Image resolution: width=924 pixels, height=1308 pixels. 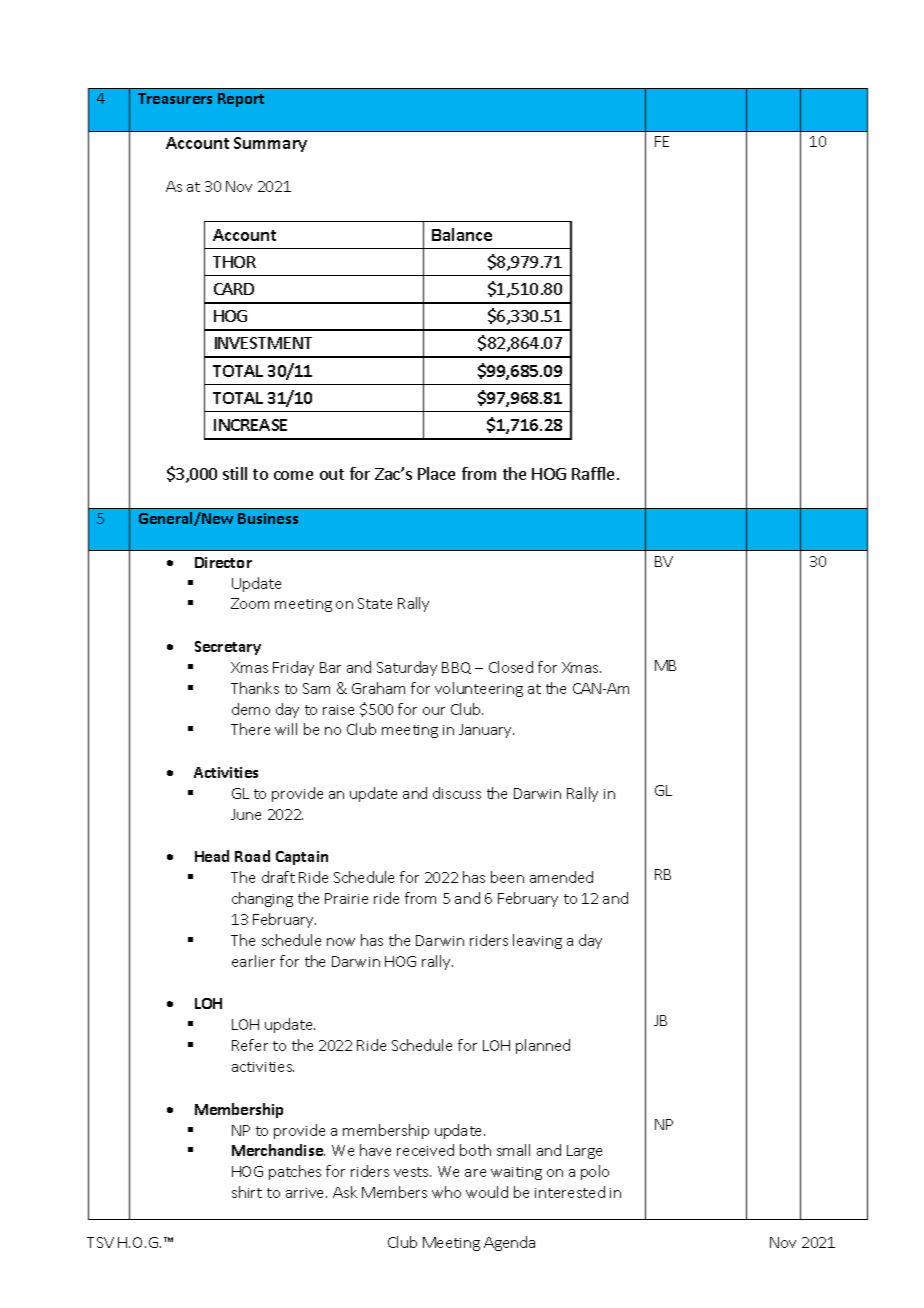 I want to click on Balance, so click(x=462, y=234).
